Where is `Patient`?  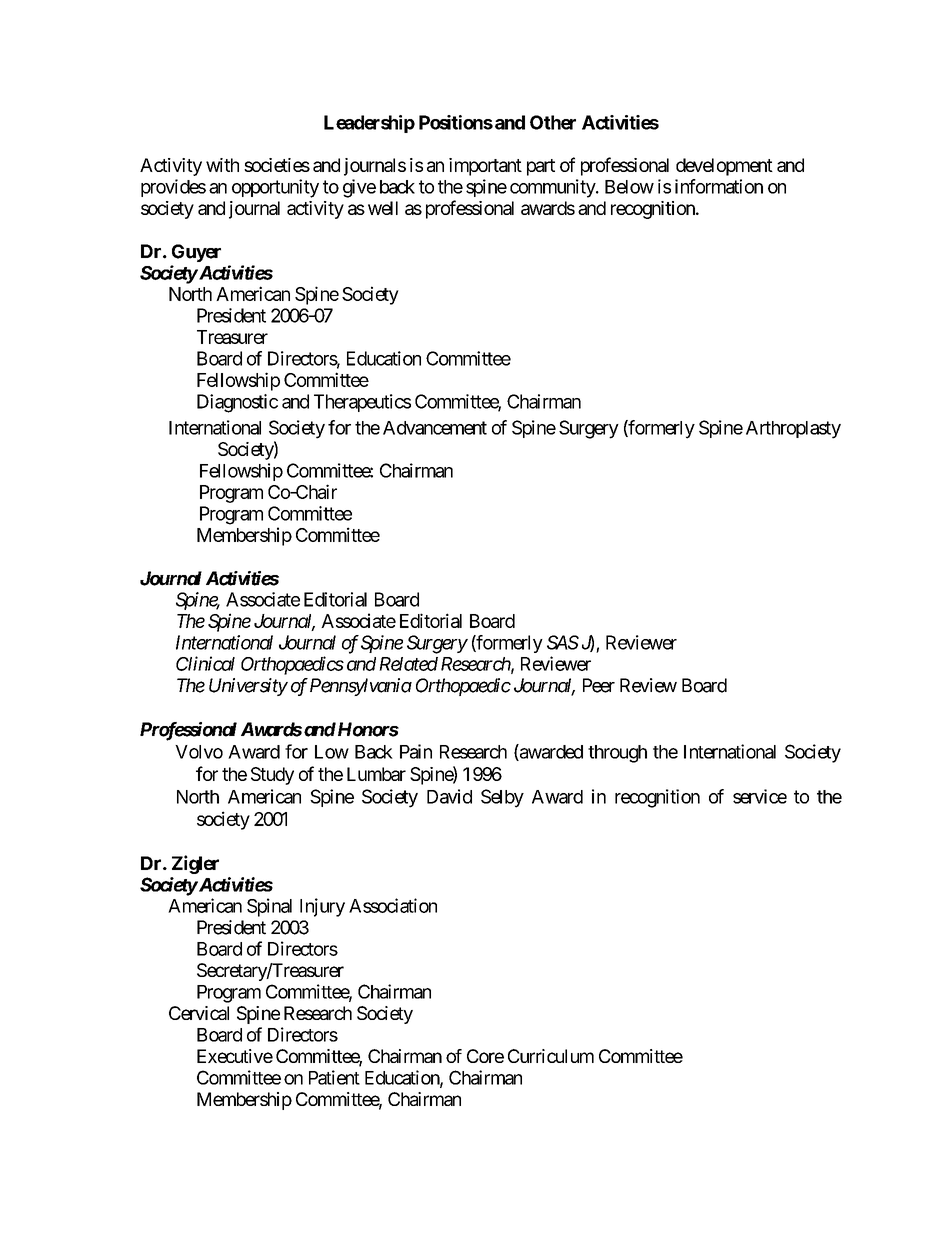
Patient is located at coordinates (334, 1077).
